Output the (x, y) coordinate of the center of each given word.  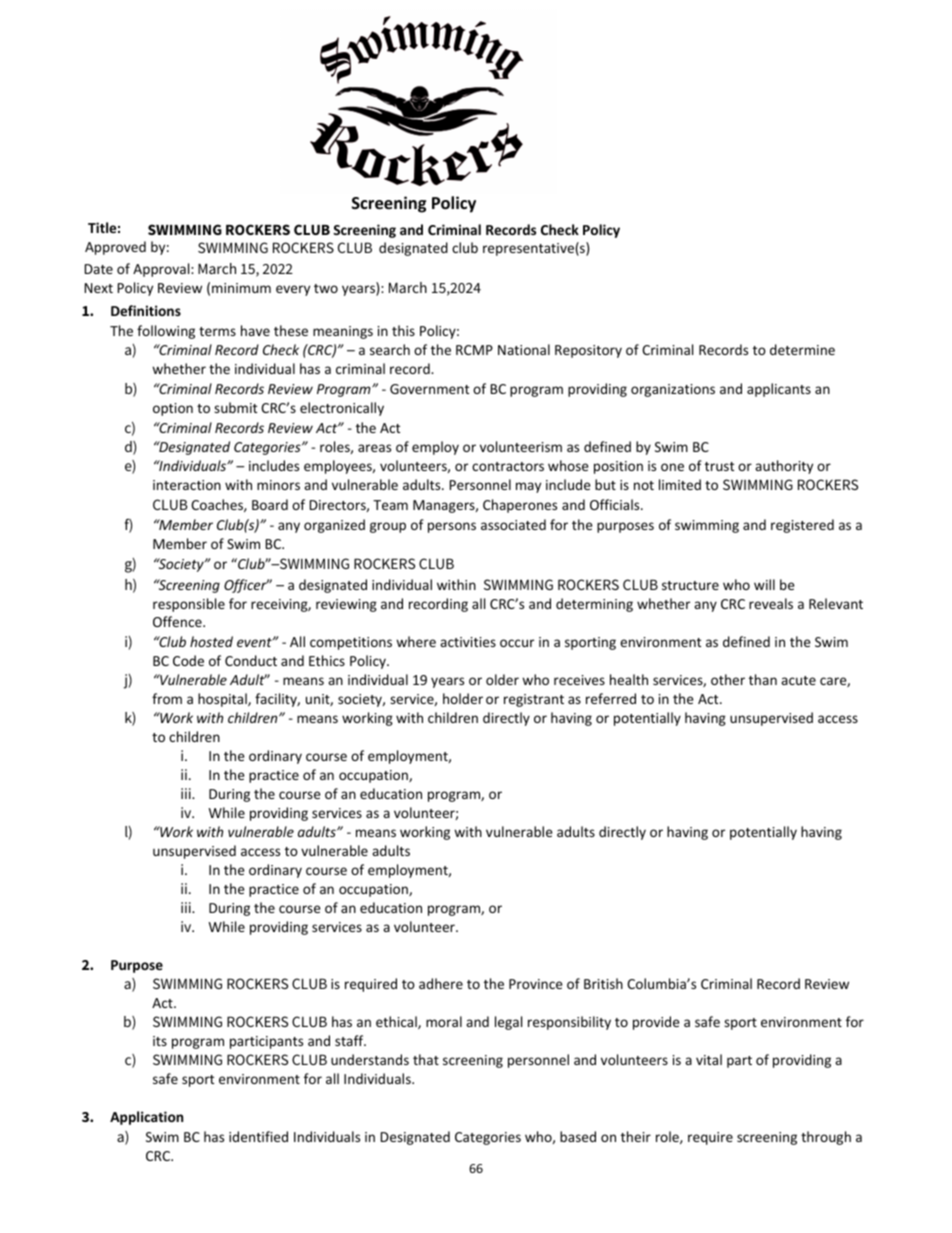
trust (719, 466)
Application (146, 1118)
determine (802, 349)
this (403, 330)
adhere (441, 983)
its (160, 1041)
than (763, 679)
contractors (508, 466)
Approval (162, 270)
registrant (534, 700)
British (603, 983)
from (167, 698)
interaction (187, 485)
